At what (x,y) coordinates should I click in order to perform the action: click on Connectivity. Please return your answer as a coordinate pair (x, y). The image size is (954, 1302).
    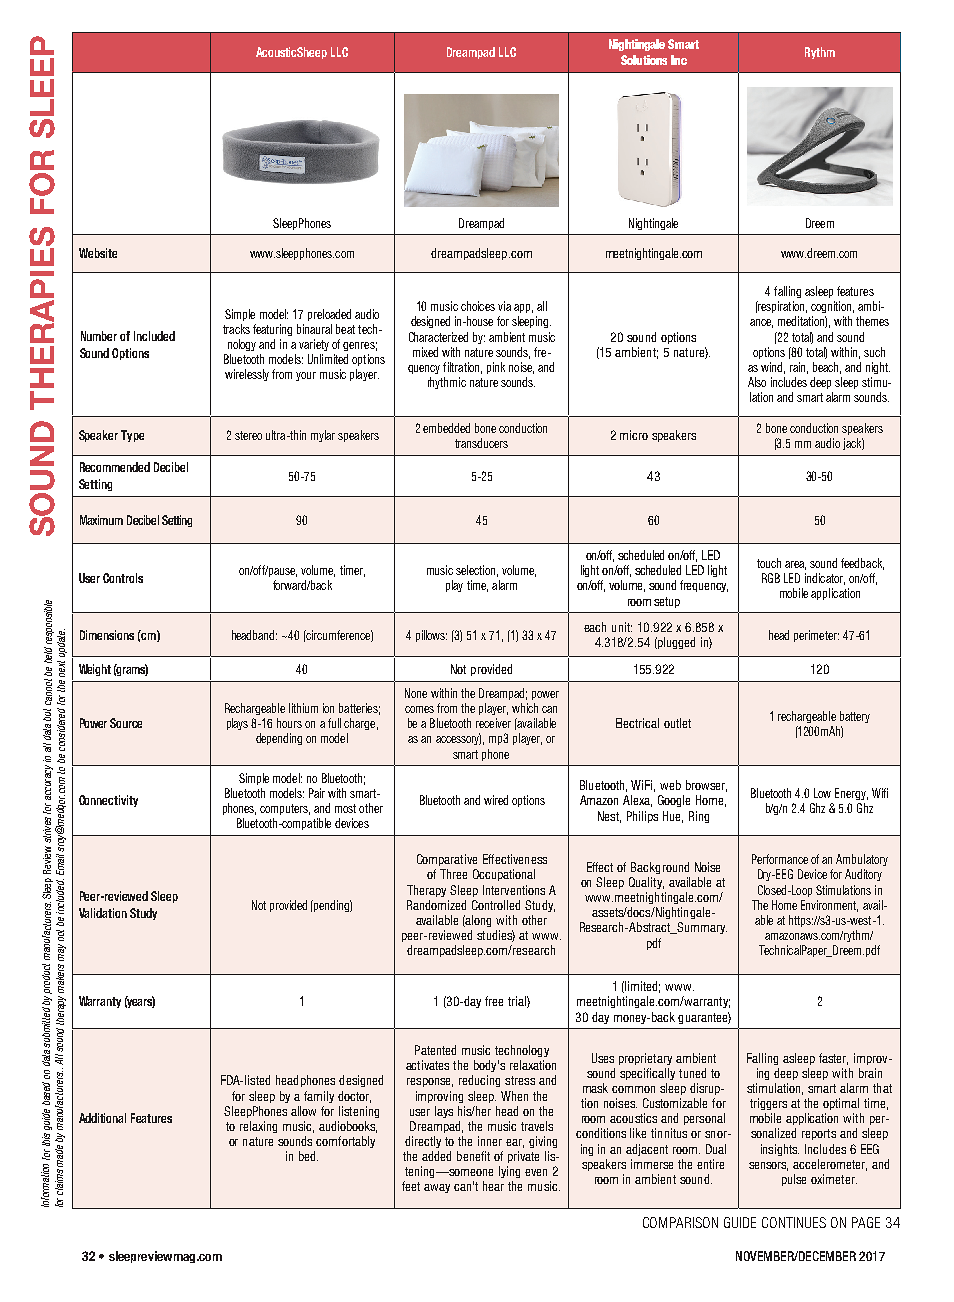
    Looking at the image, I should click on (108, 801).
